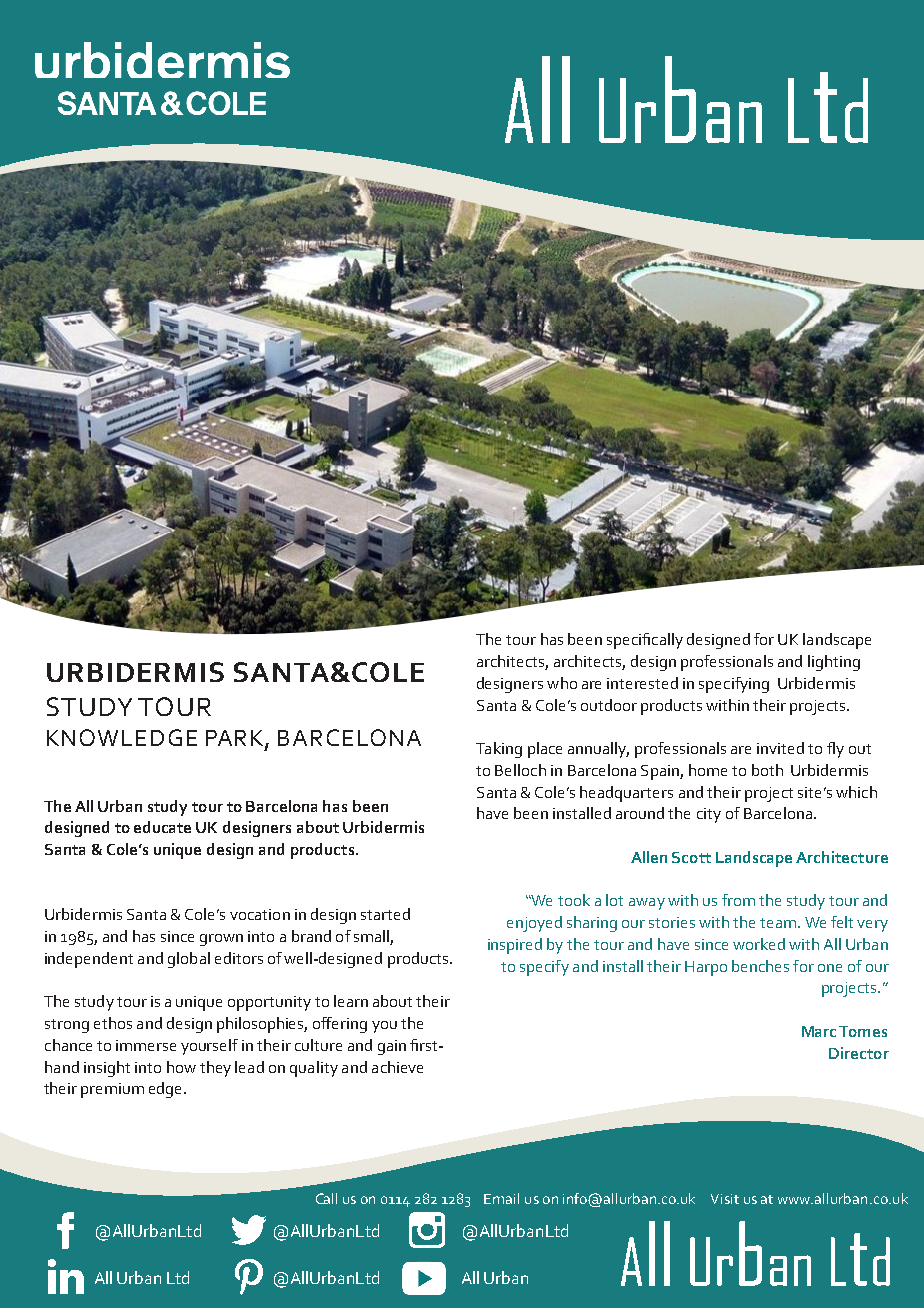 This screenshot has height=1308, width=924. What do you see at coordinates (501, 1198) in the screenshot?
I see `Email` at bounding box center [501, 1198].
